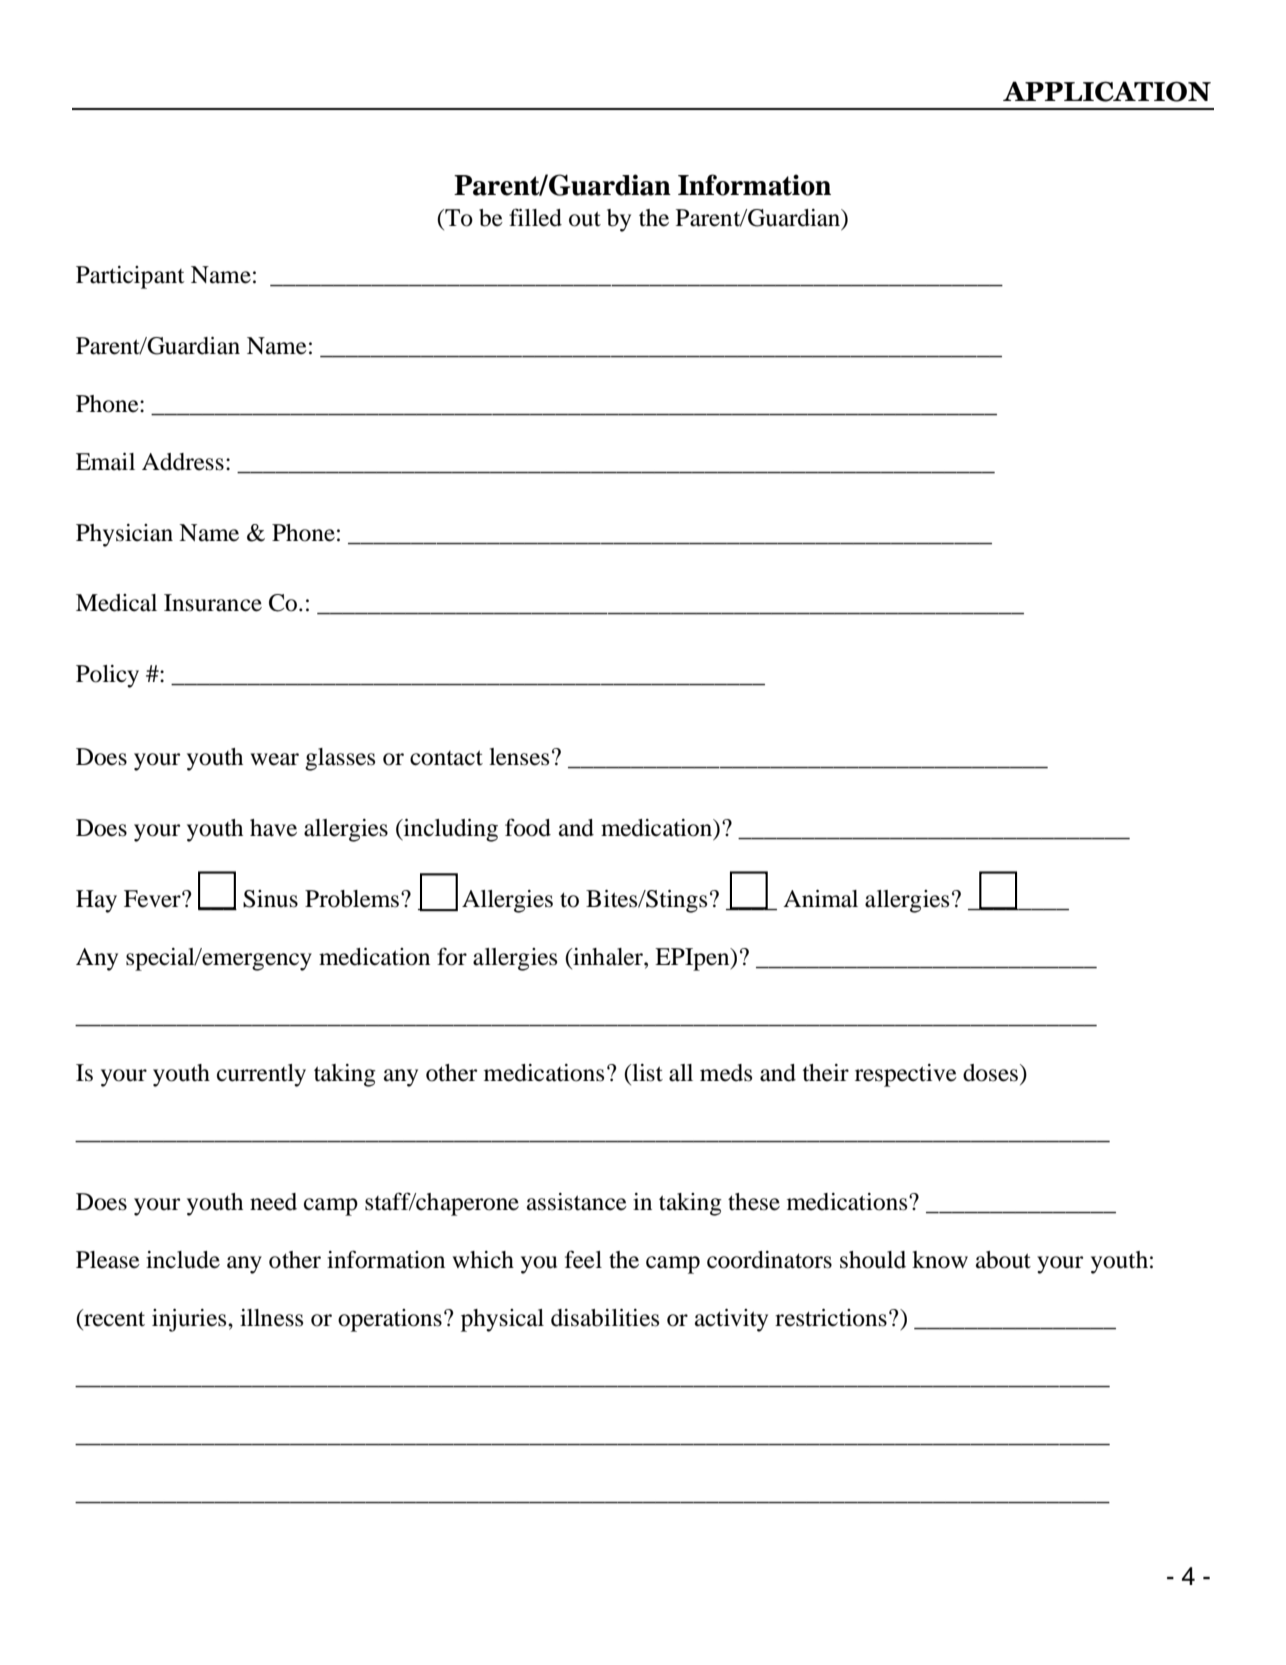  What do you see at coordinates (820, 899) in the screenshot?
I see `Animal` at bounding box center [820, 899].
